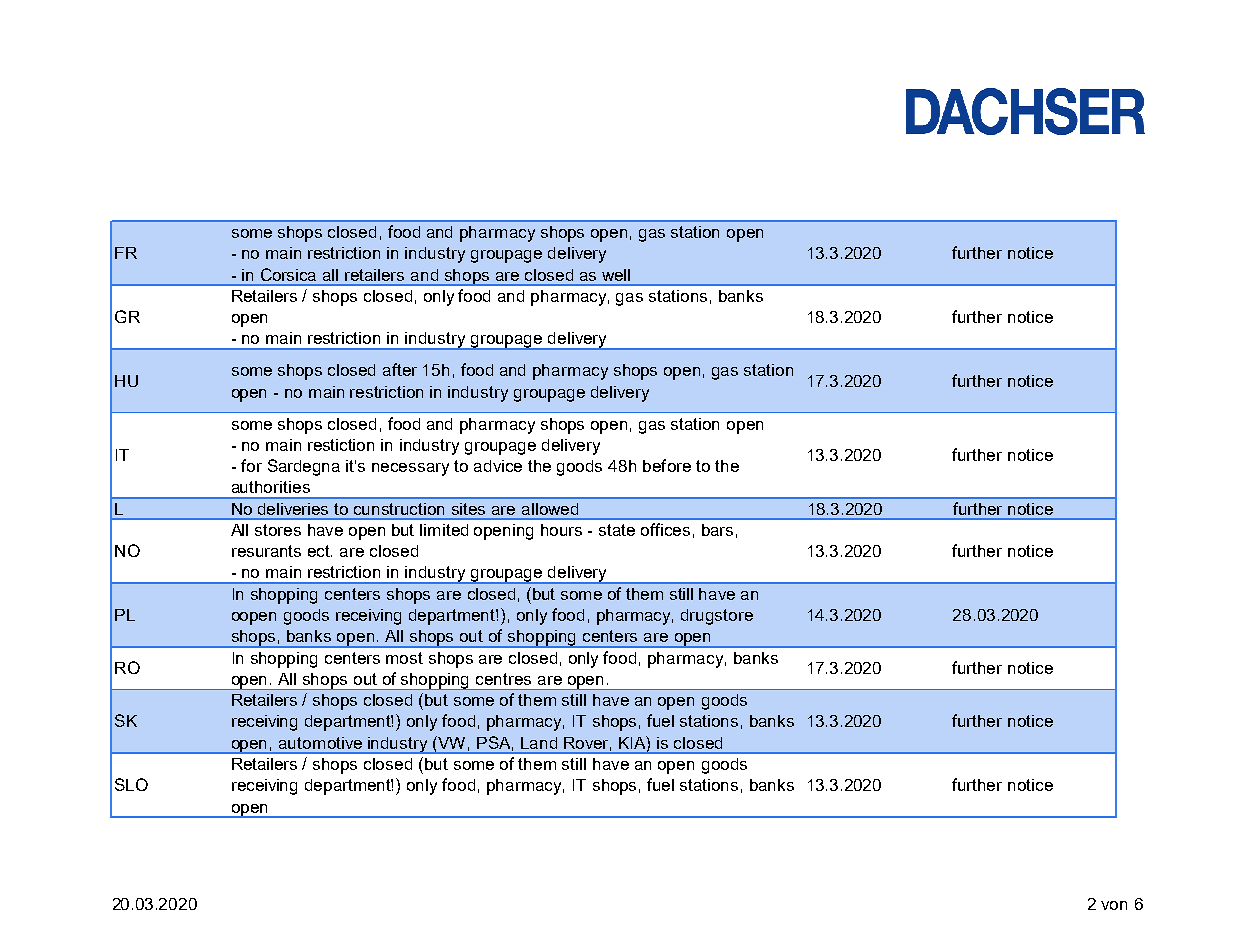 The height and width of the page is (952, 1233). I want to click on most, so click(404, 658).
